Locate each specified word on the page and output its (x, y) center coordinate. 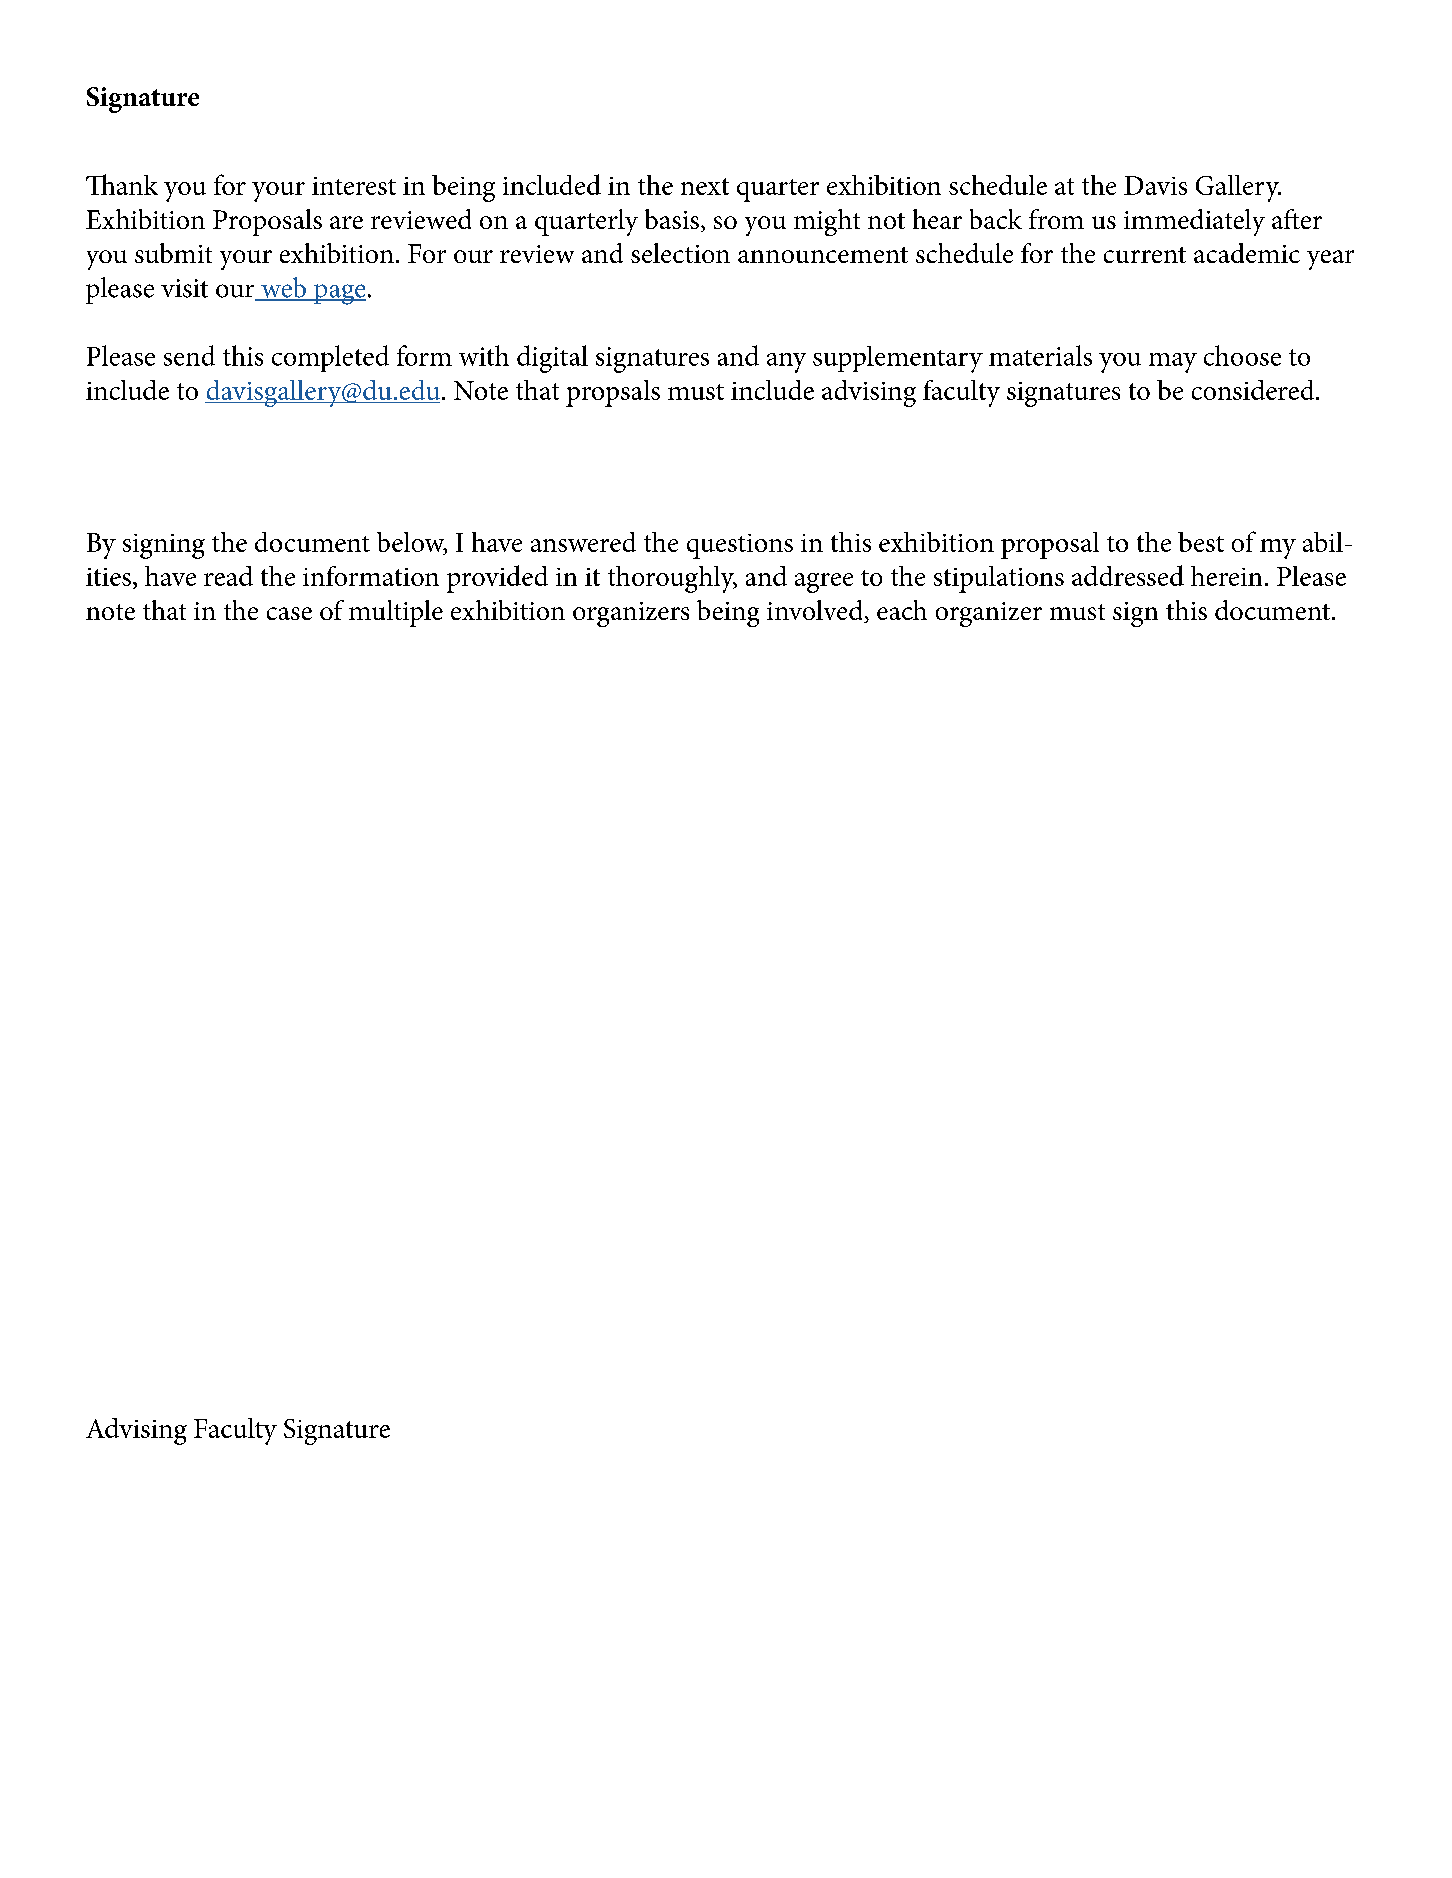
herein (1226, 576)
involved (816, 611)
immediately (1194, 222)
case (289, 613)
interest (354, 186)
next (705, 186)
